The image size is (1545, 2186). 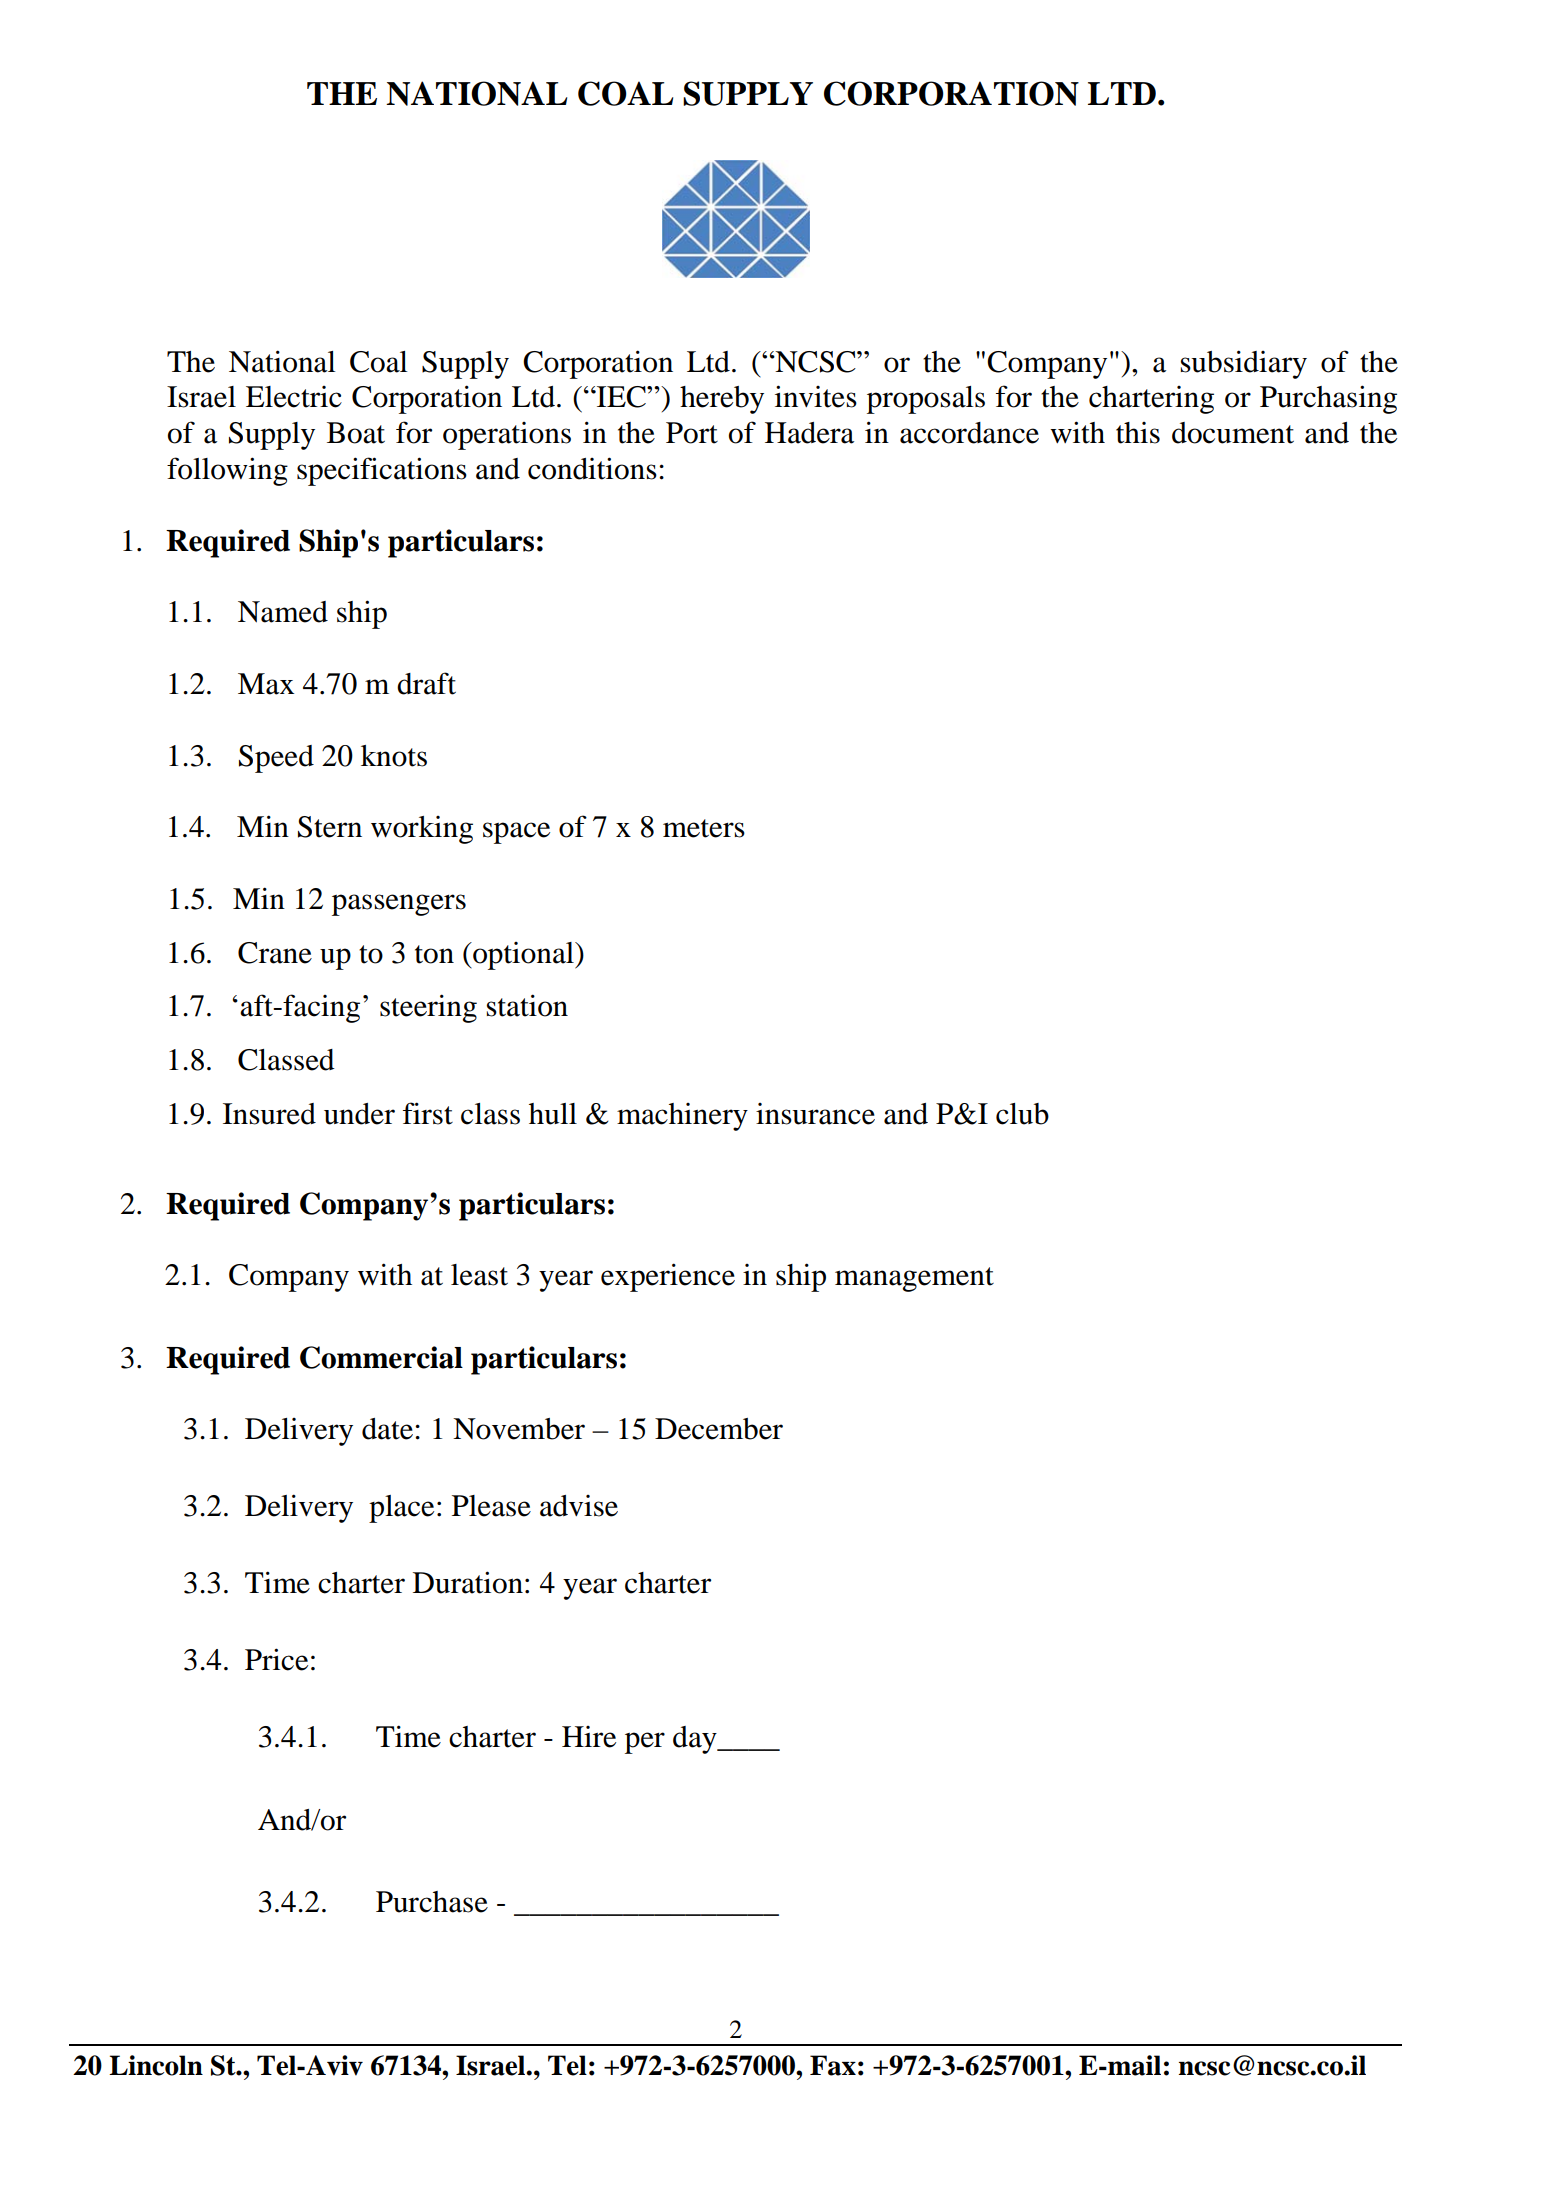 What do you see at coordinates (704, 828) in the screenshot?
I see `meters` at bounding box center [704, 828].
